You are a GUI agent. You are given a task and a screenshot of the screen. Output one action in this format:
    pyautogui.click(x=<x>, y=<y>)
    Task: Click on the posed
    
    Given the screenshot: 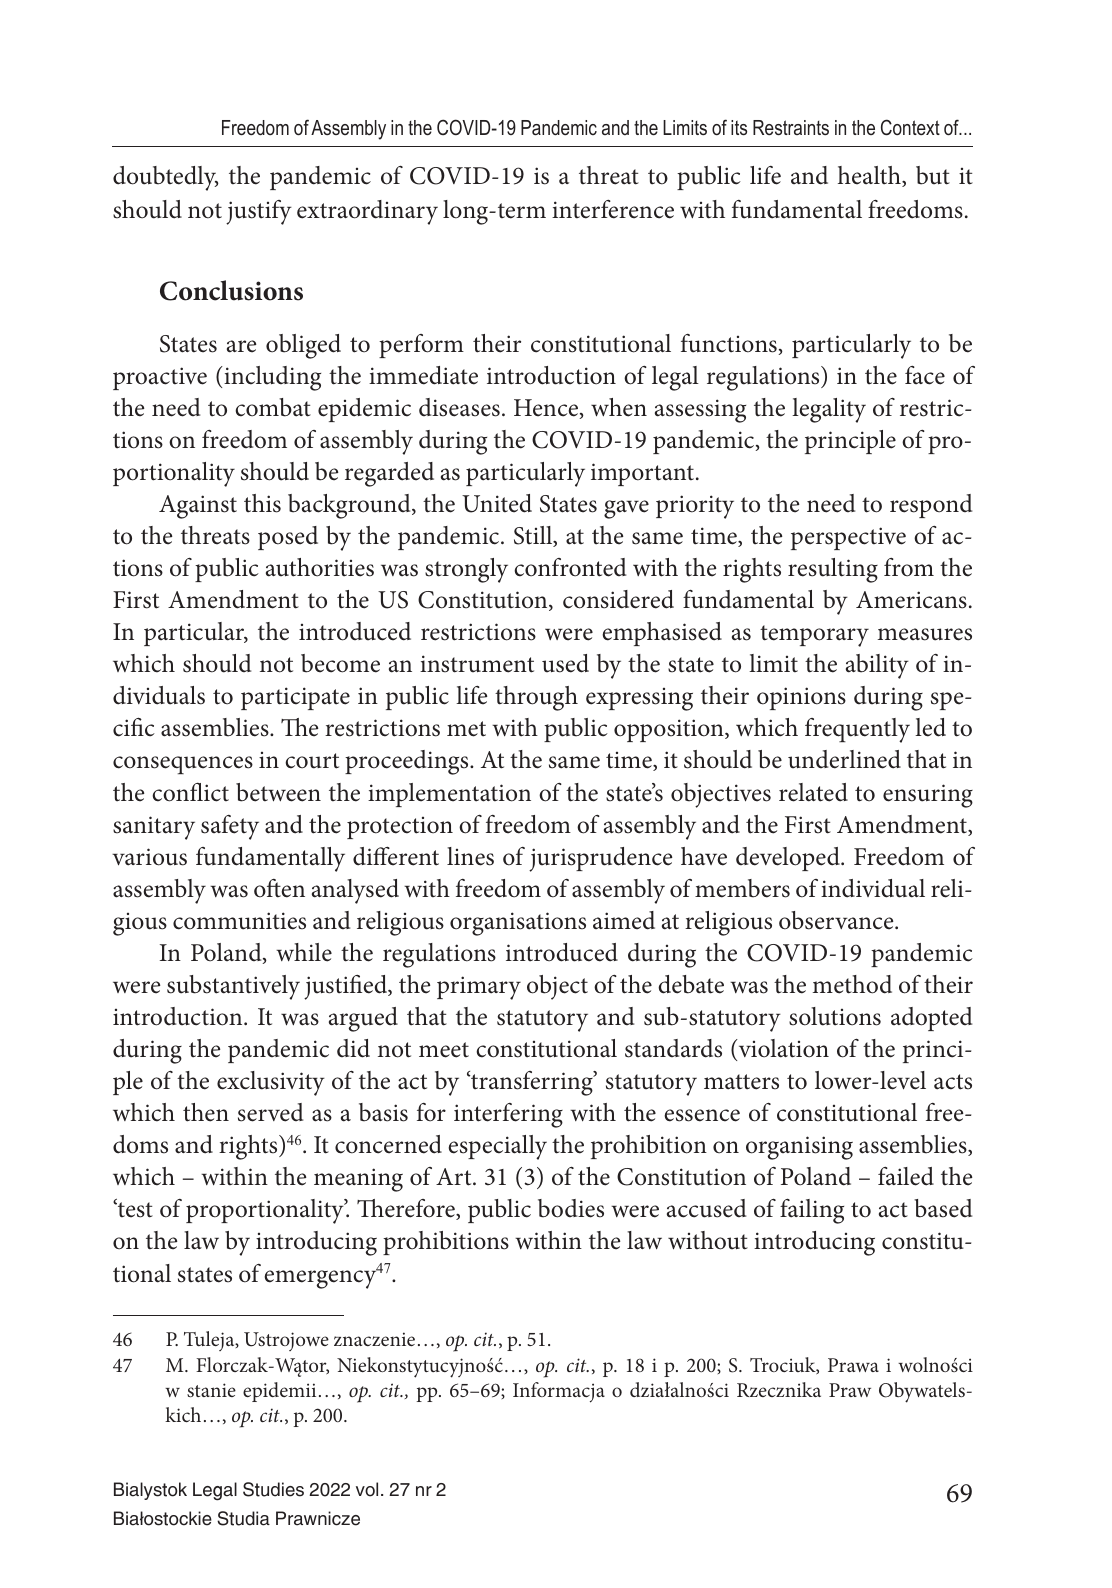 What is the action you would take?
    pyautogui.click(x=288, y=538)
